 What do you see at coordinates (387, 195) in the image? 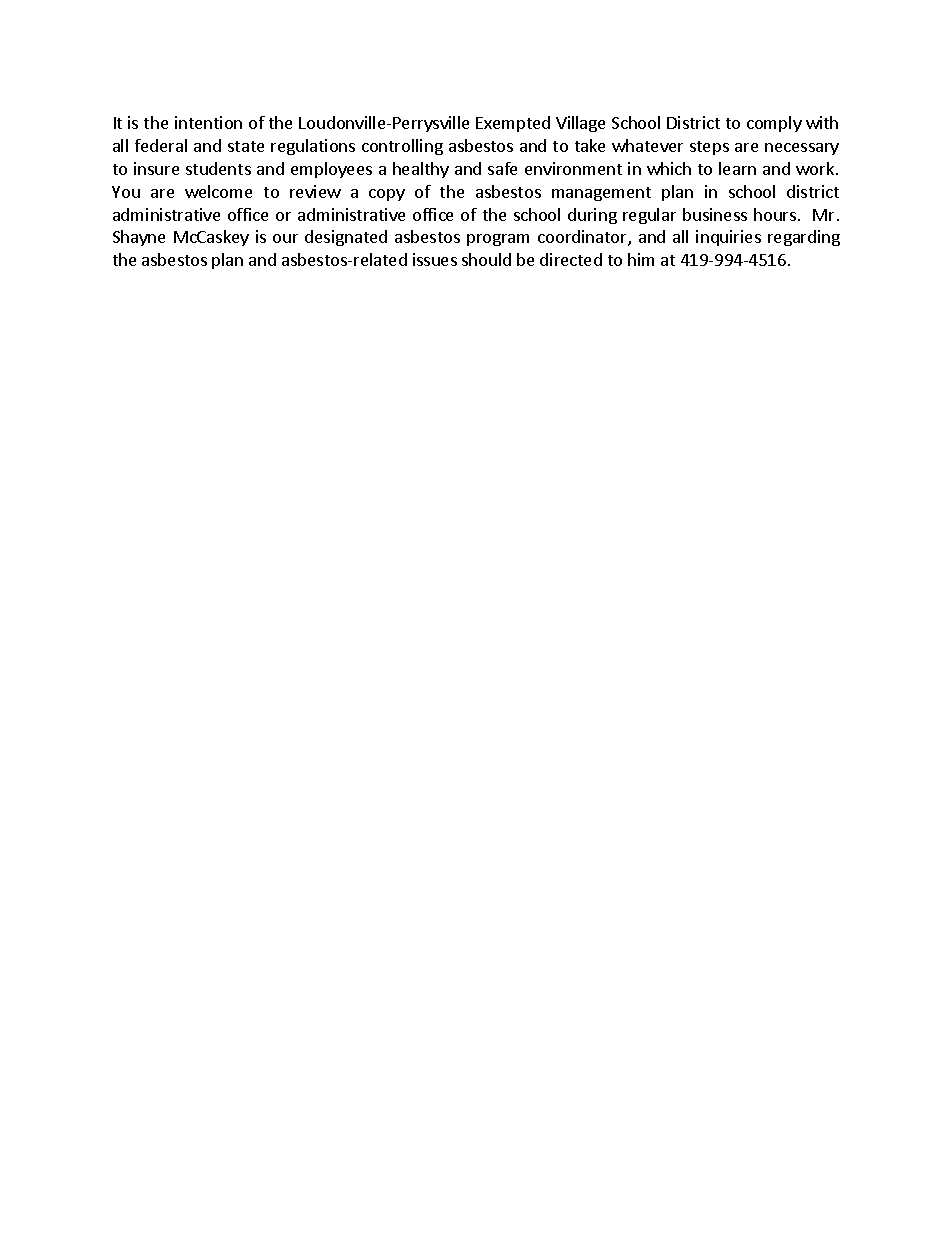
I see `copy` at bounding box center [387, 195].
